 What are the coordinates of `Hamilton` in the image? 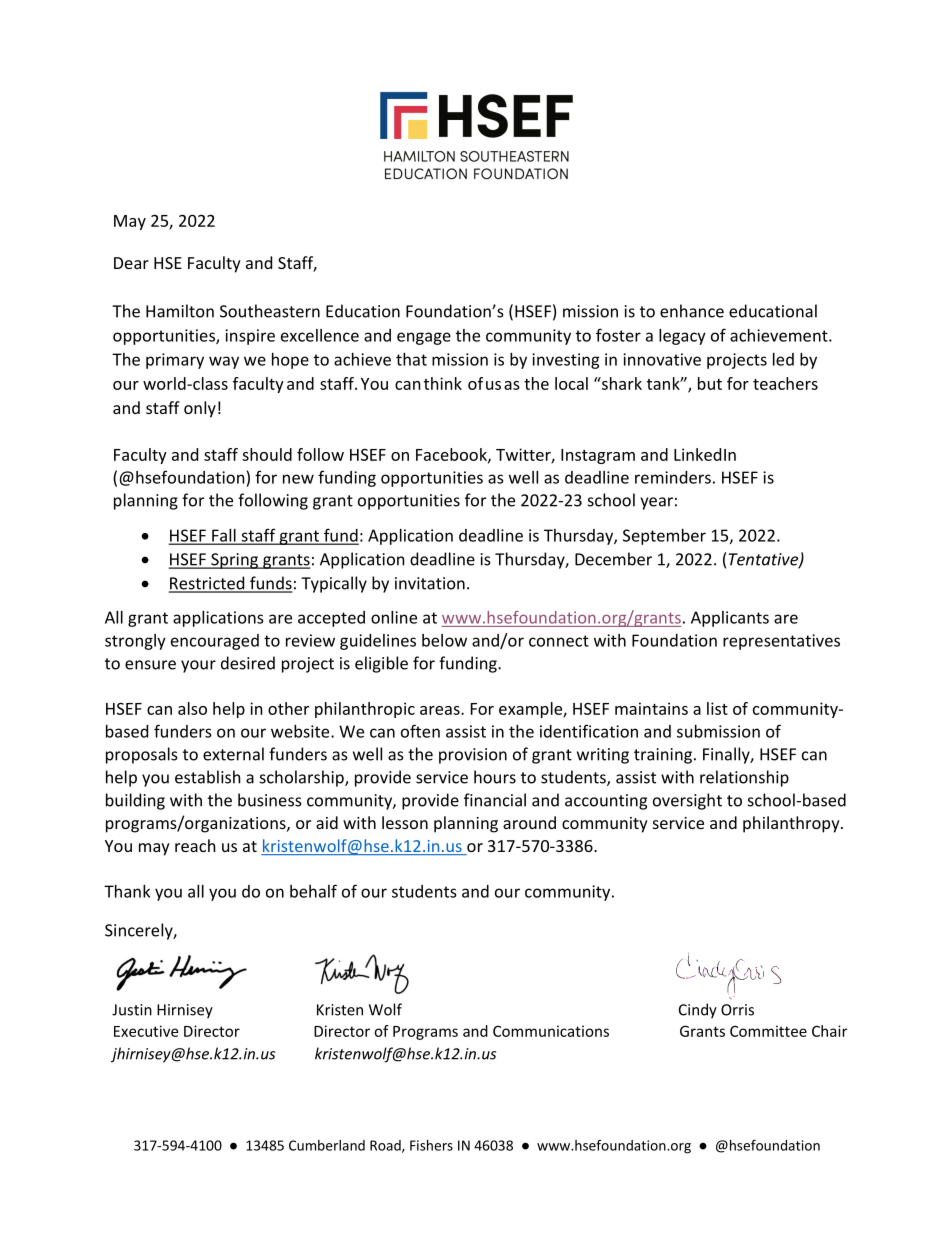 It's located at (180, 311).
